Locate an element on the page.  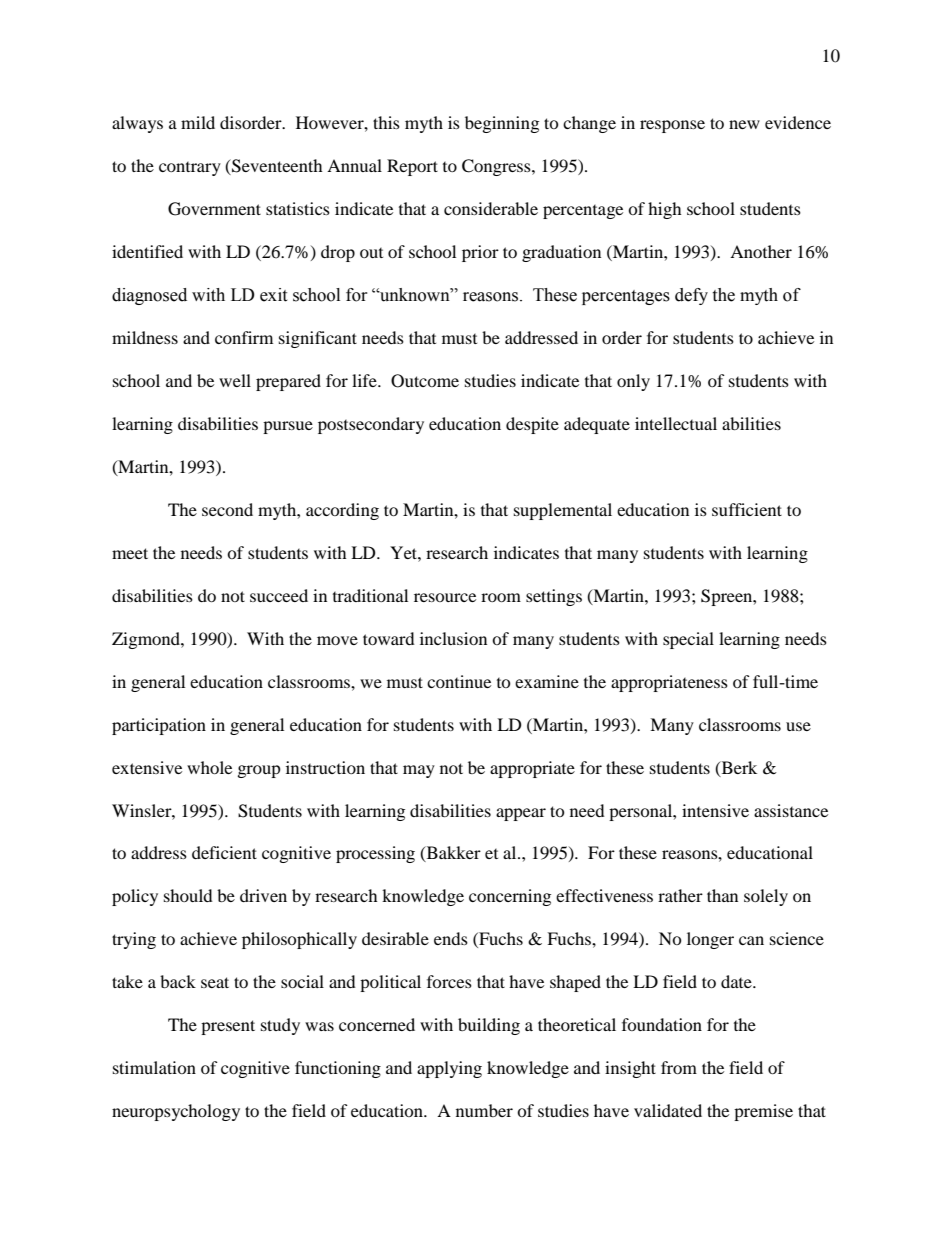
intellectual is located at coordinates (676, 423).
